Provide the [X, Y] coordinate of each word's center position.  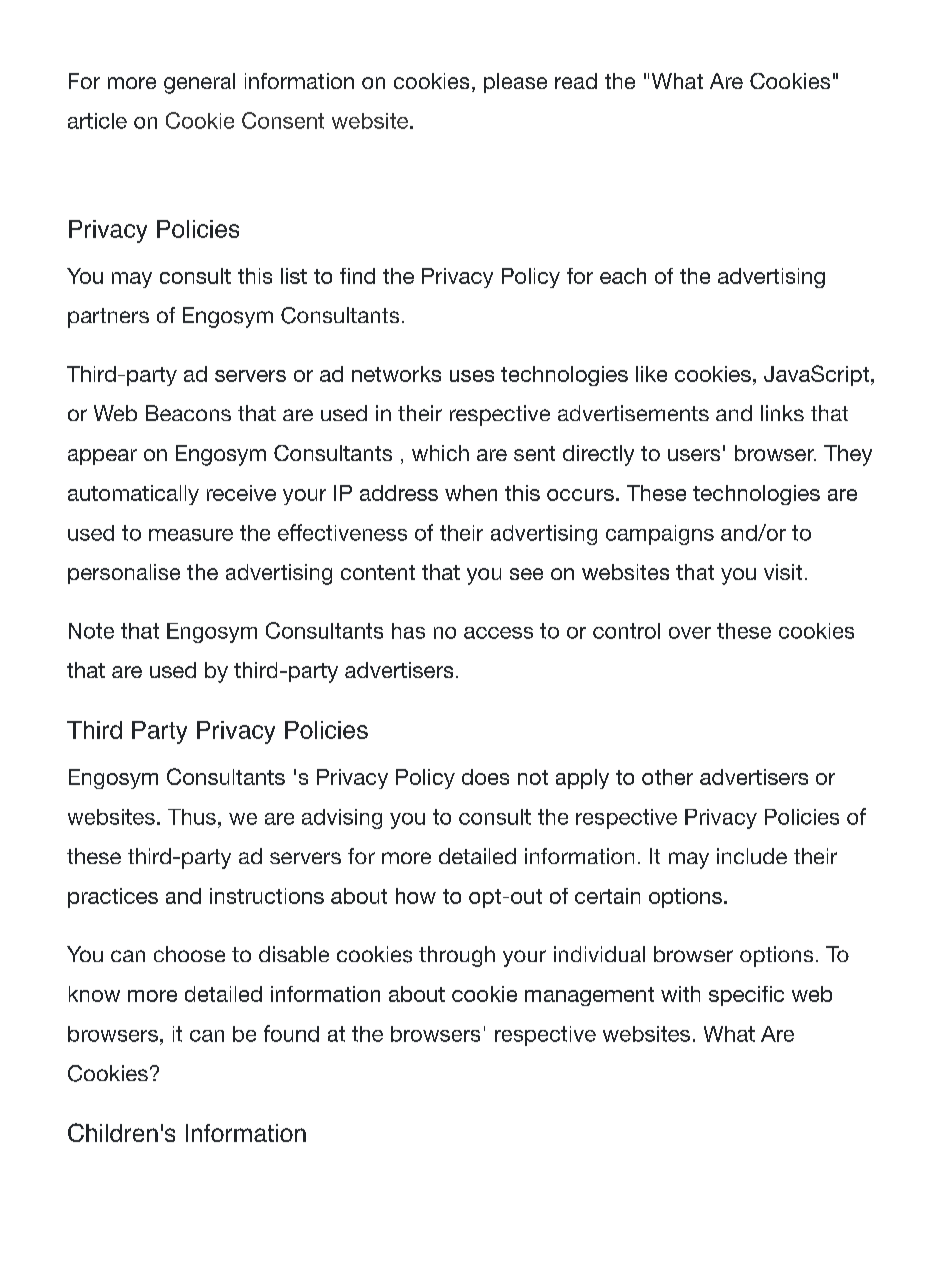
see [526, 574]
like [651, 374]
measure [191, 535]
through [457, 956]
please [515, 83]
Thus [192, 817]
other [667, 777]
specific [746, 996]
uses [472, 376]
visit [783, 572]
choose [189, 954]
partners [108, 318]
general [199, 83]
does [485, 777]
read [576, 81]
